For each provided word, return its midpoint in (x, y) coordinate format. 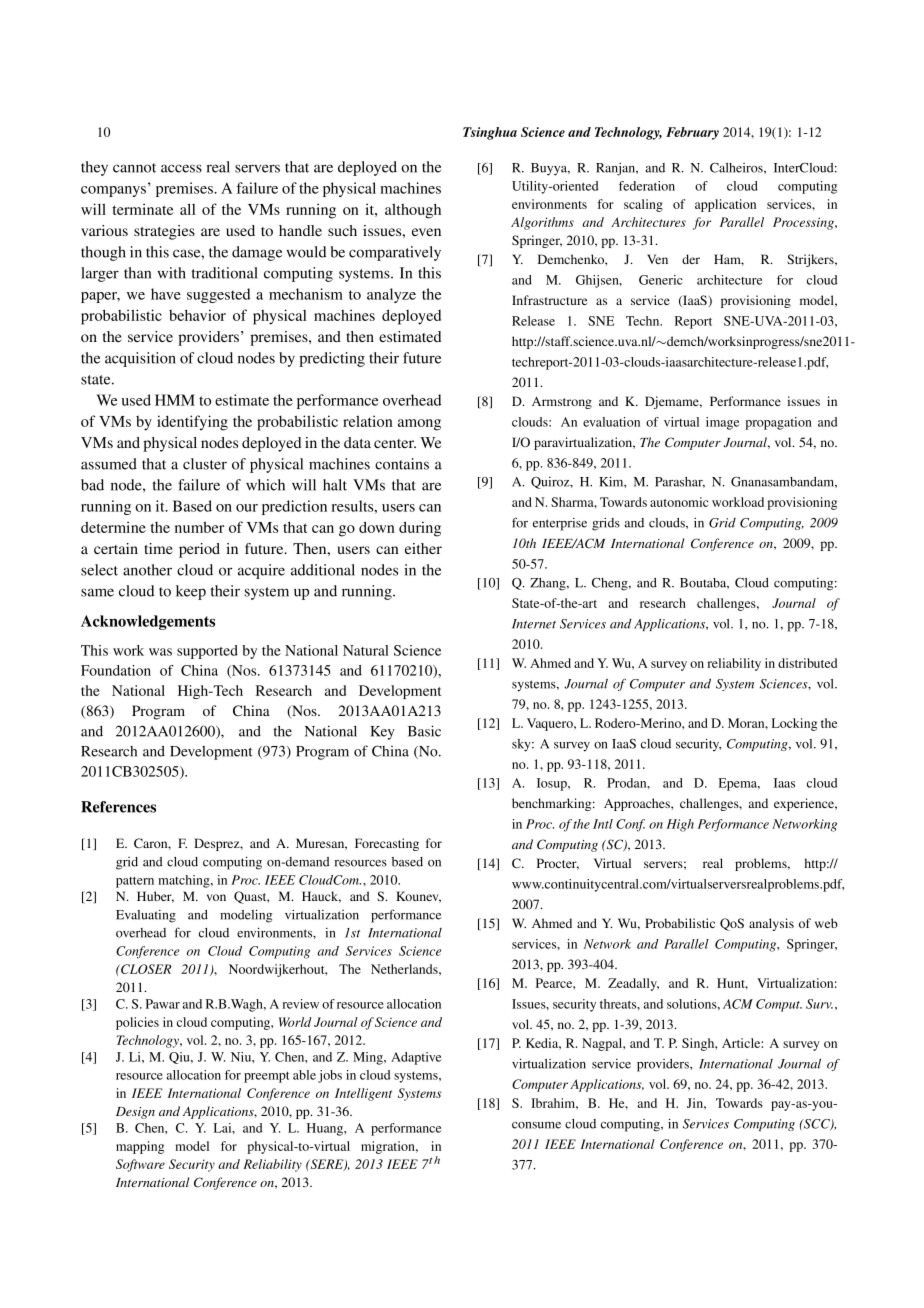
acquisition (140, 359)
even (426, 232)
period (199, 550)
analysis (771, 924)
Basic (424, 731)
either (423, 548)
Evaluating (146, 916)
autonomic (679, 502)
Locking (794, 724)
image (722, 423)
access (181, 168)
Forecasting (387, 844)
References (118, 807)
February (692, 133)
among (419, 425)
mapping (140, 1147)
